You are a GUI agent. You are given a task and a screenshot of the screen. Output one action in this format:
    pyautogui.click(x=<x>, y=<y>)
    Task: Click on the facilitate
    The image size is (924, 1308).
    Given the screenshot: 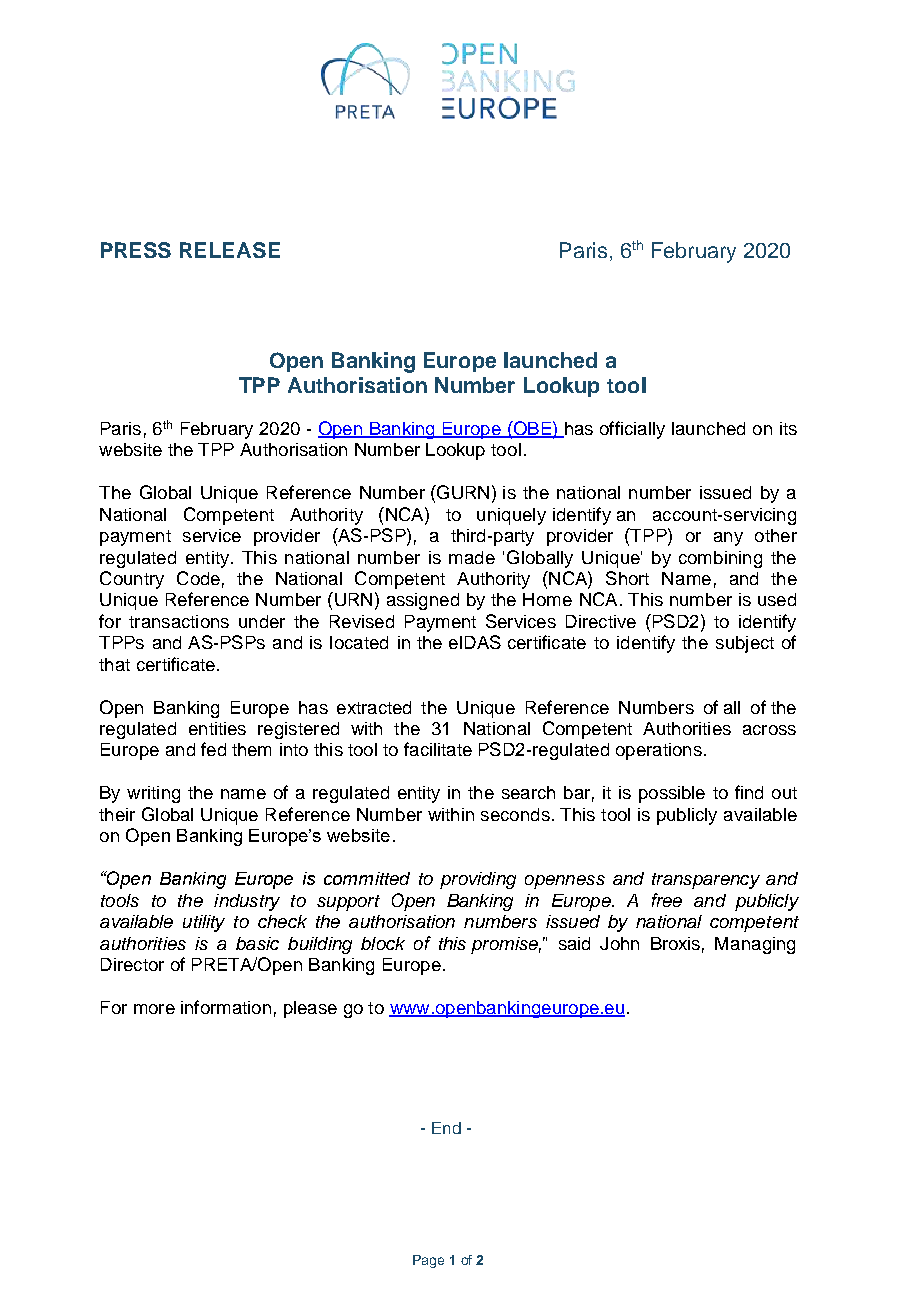 What is the action you would take?
    pyautogui.click(x=438, y=749)
